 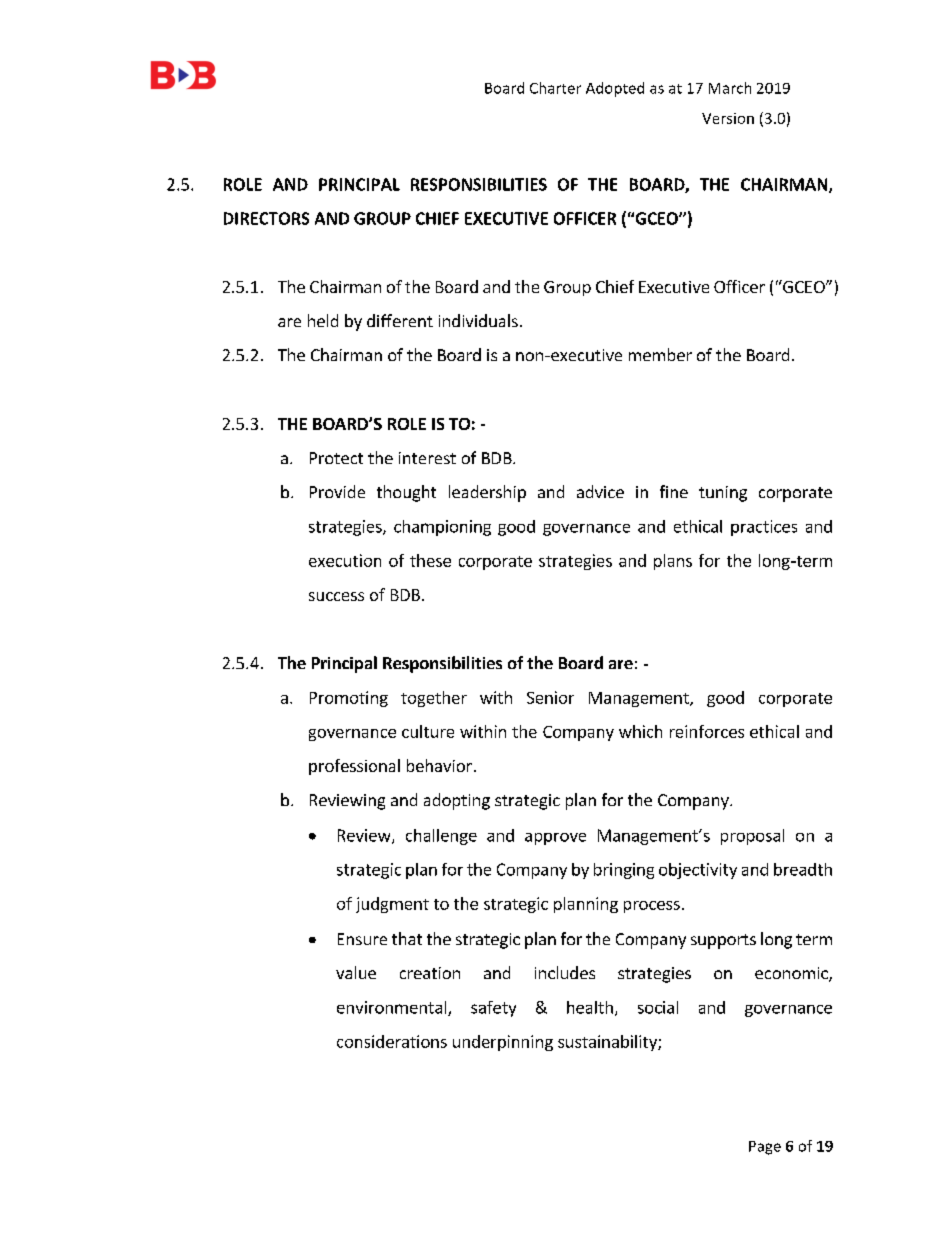 What do you see at coordinates (765, 1148) in the image?
I see `Page` at bounding box center [765, 1148].
